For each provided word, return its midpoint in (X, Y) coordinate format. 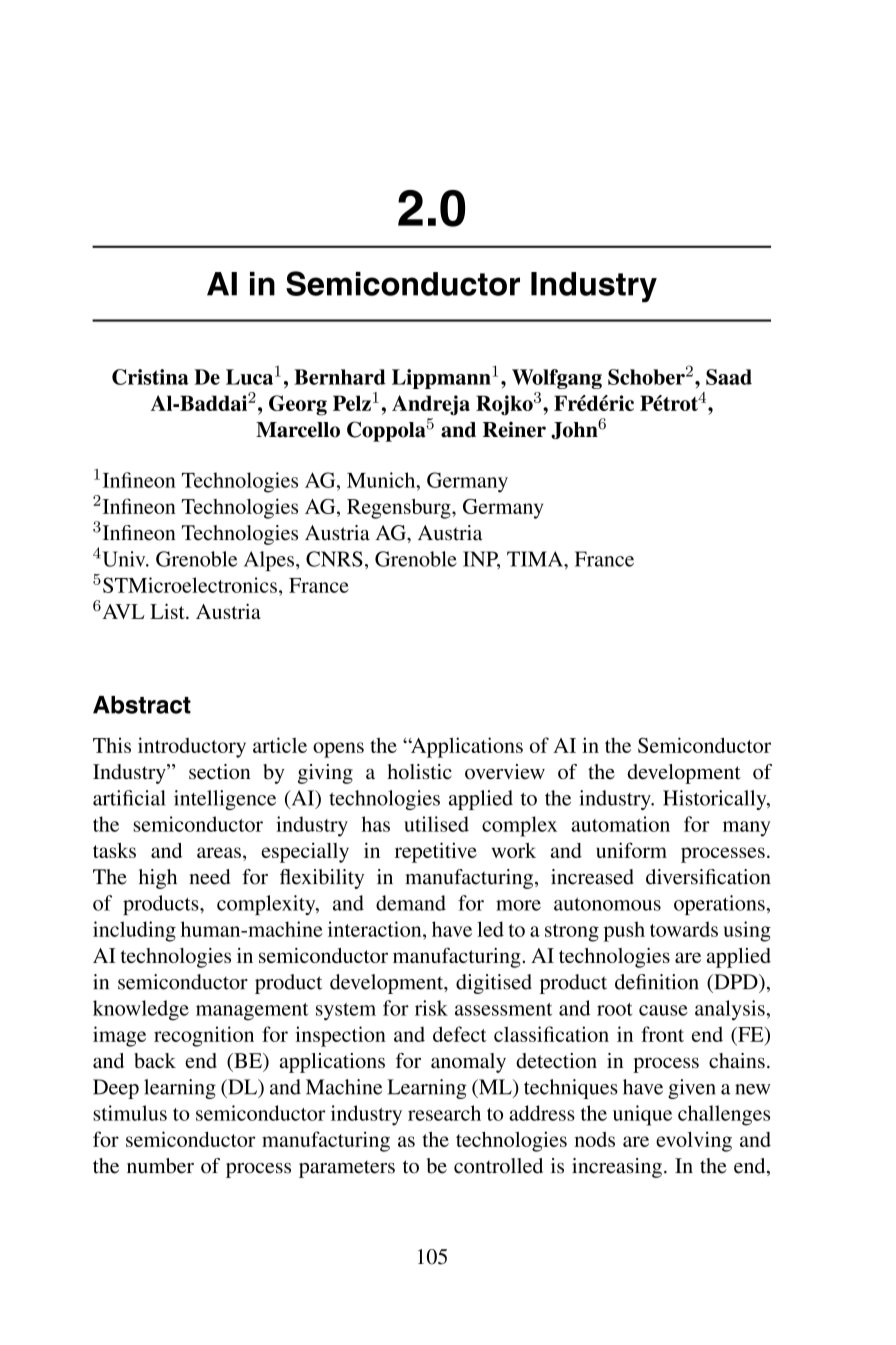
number (160, 1166)
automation (620, 824)
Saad (729, 377)
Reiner (514, 430)
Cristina (150, 377)
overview (505, 772)
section (220, 772)
